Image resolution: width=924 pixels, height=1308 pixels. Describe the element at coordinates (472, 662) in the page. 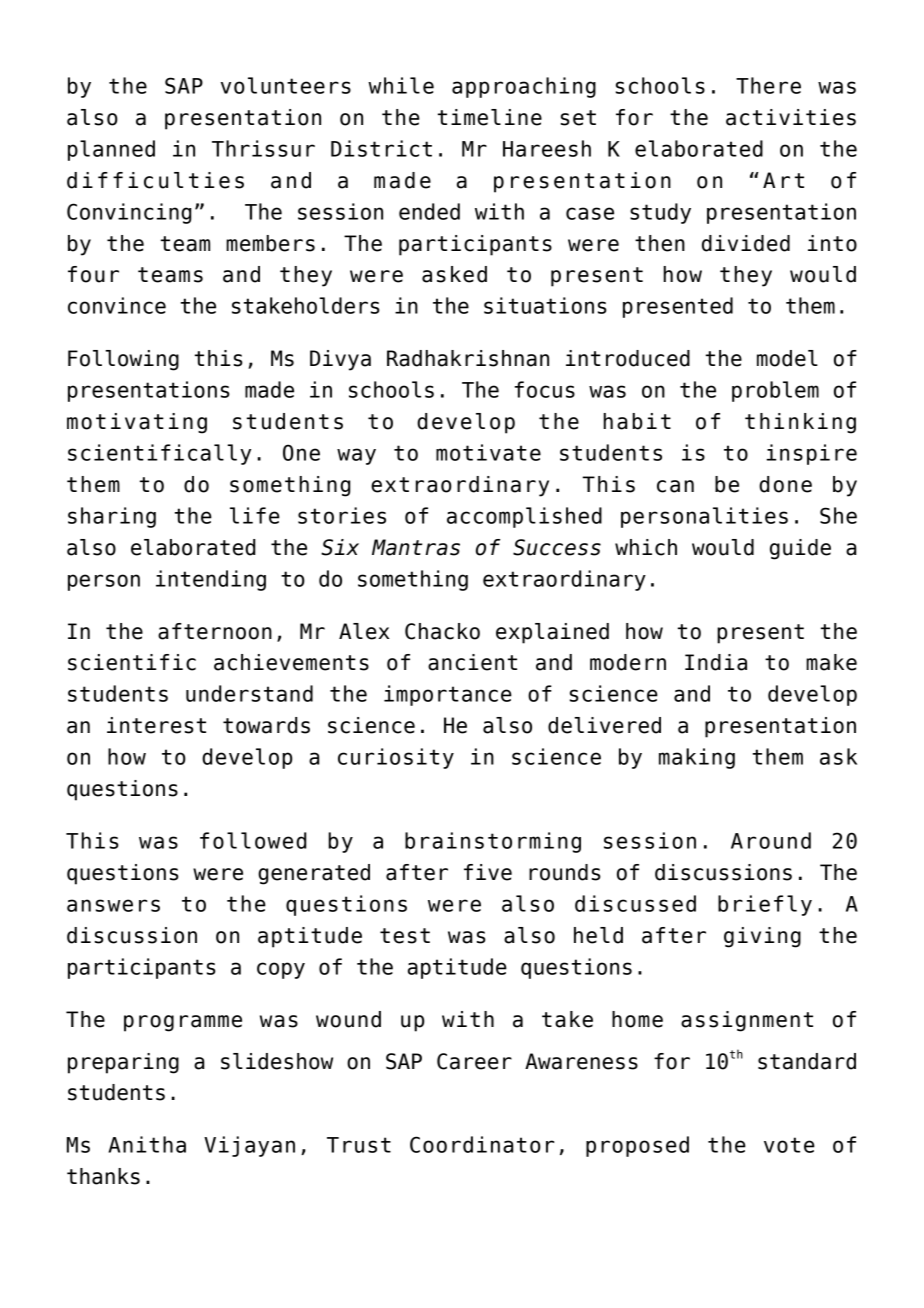

I see `ancient` at that location.
